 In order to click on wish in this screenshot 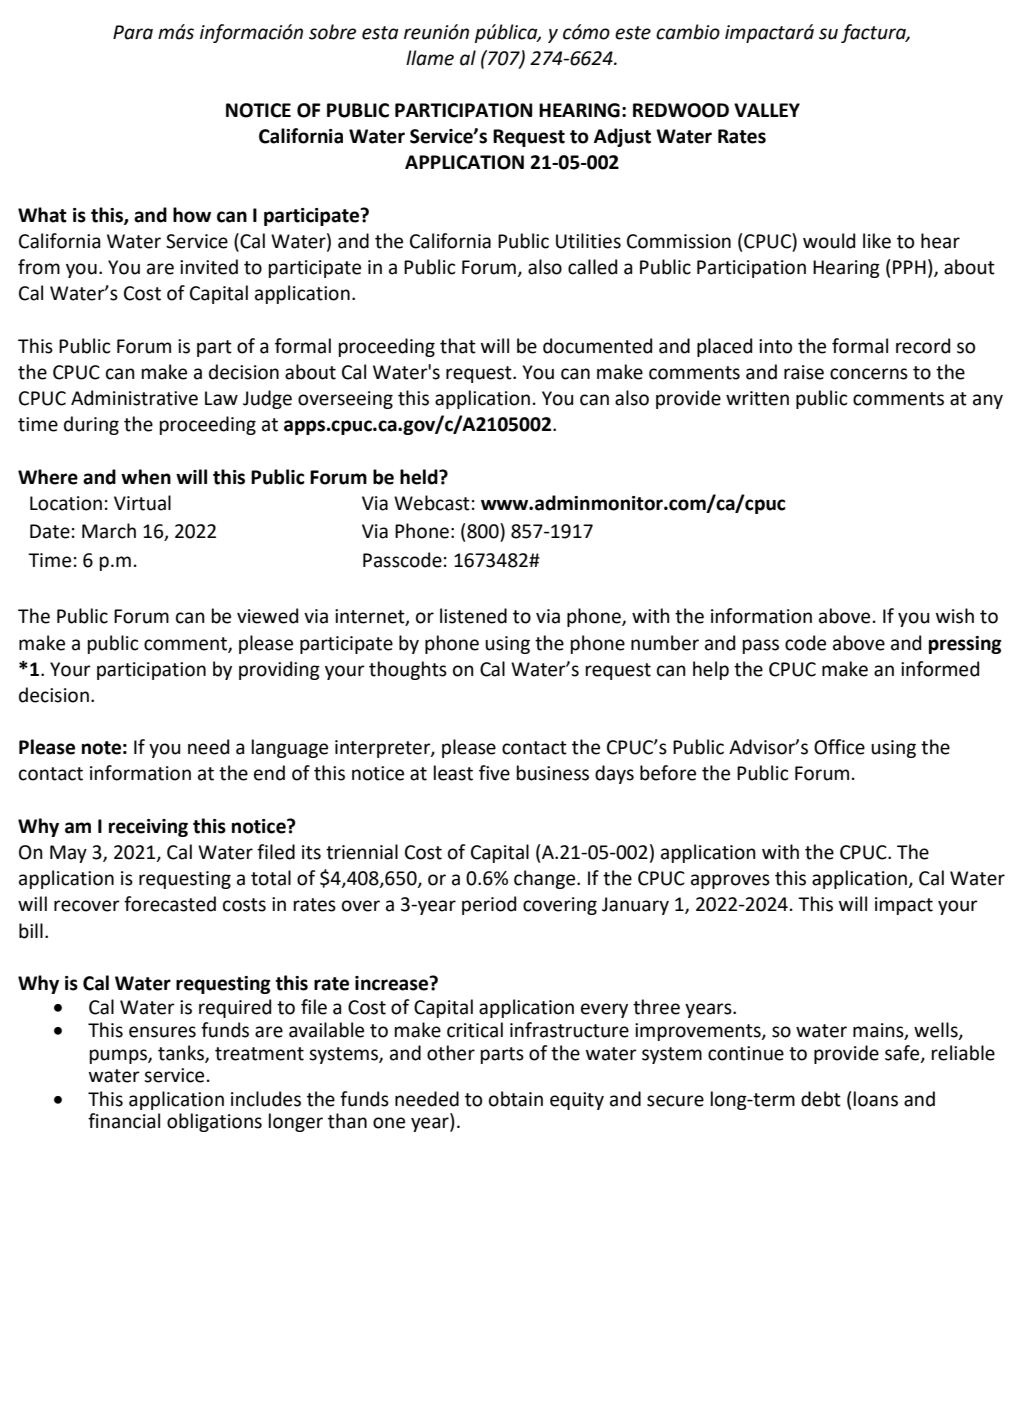, I will do `click(955, 616)`.
